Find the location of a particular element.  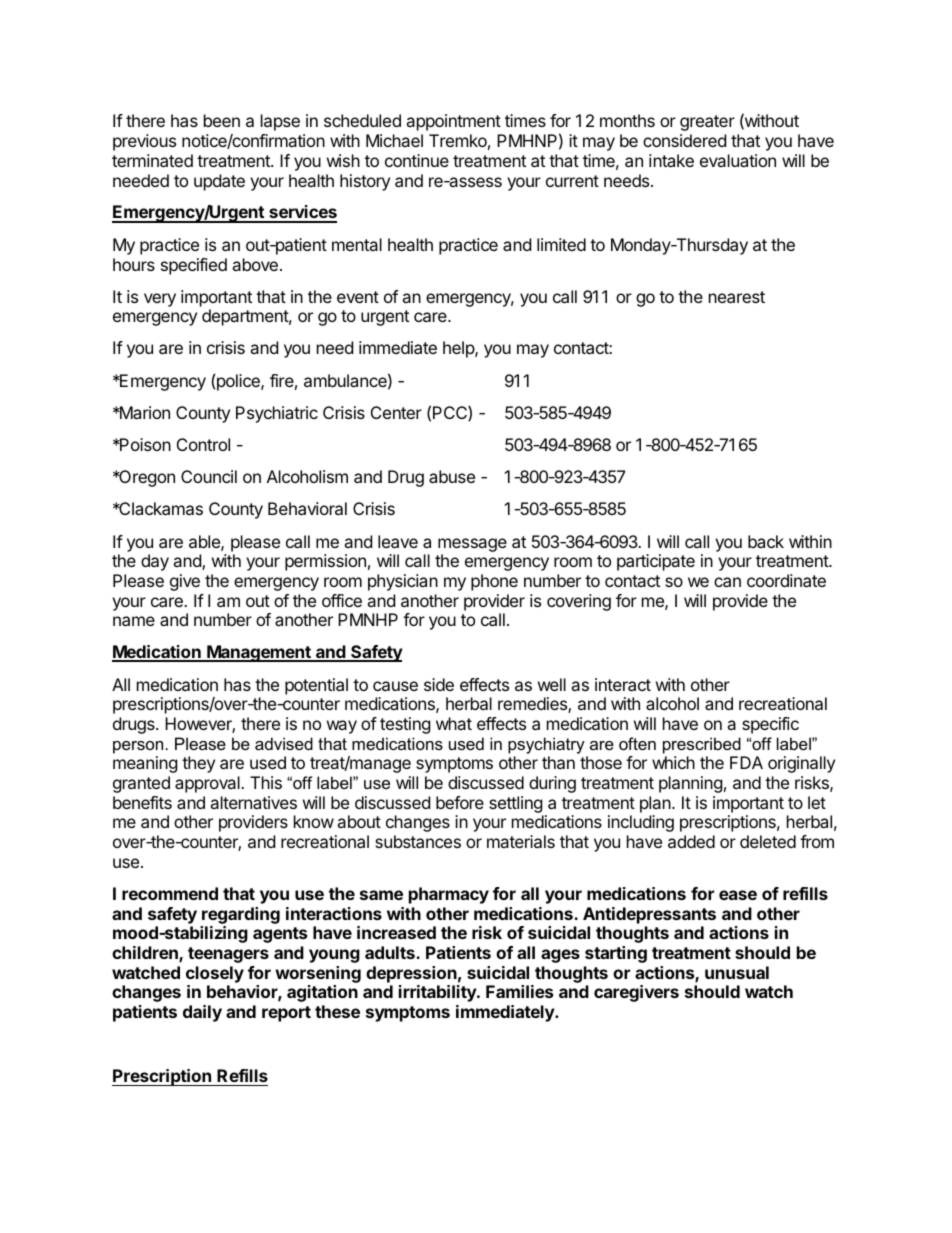

been is located at coordinates (222, 120).
